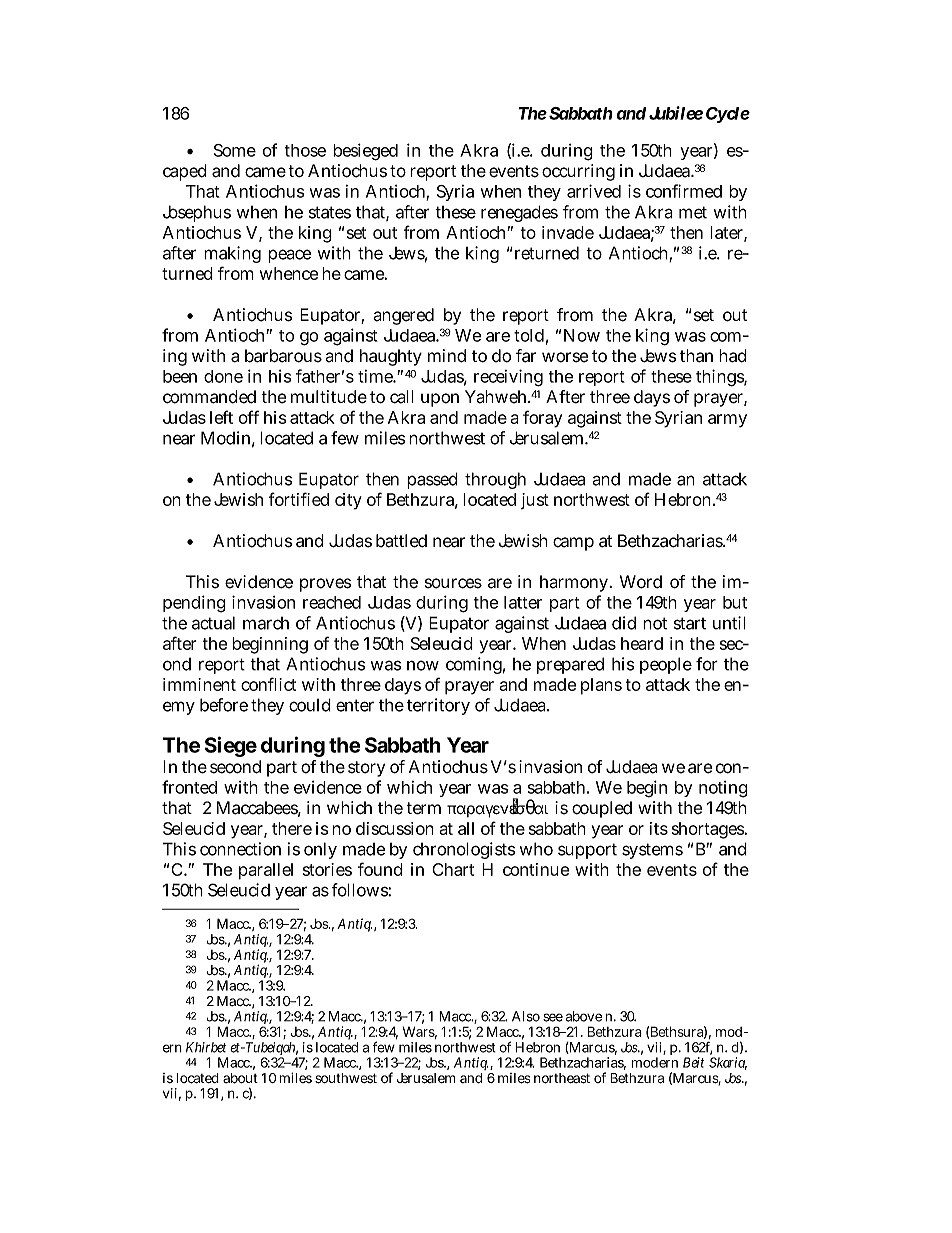  Describe the element at coordinates (180, 376) in the image. I see `been` at that location.
